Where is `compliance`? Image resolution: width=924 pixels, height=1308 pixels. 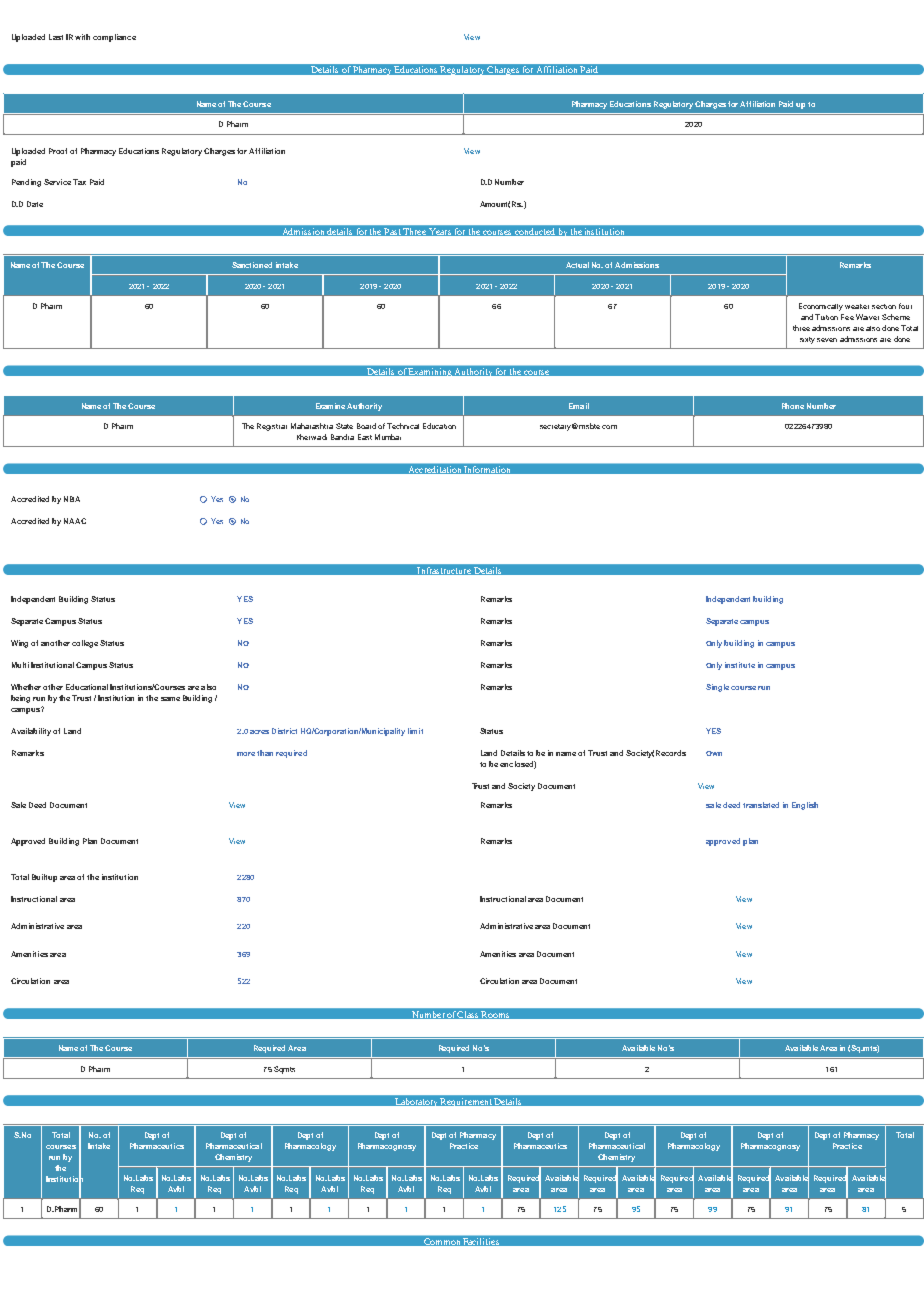
compliance is located at coordinates (114, 38).
